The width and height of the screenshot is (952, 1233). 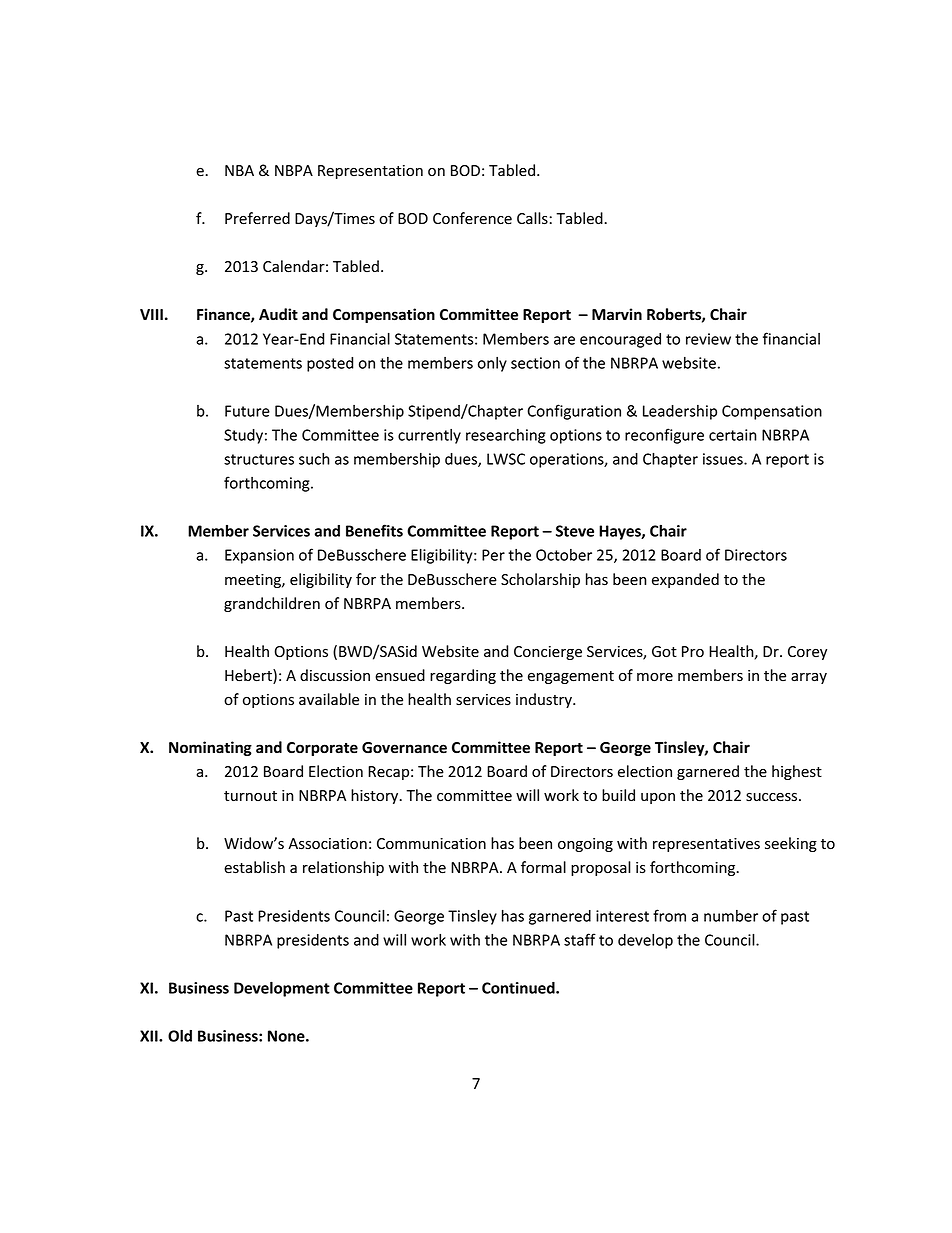 What do you see at coordinates (404, 748) in the screenshot?
I see `Governance` at bounding box center [404, 748].
